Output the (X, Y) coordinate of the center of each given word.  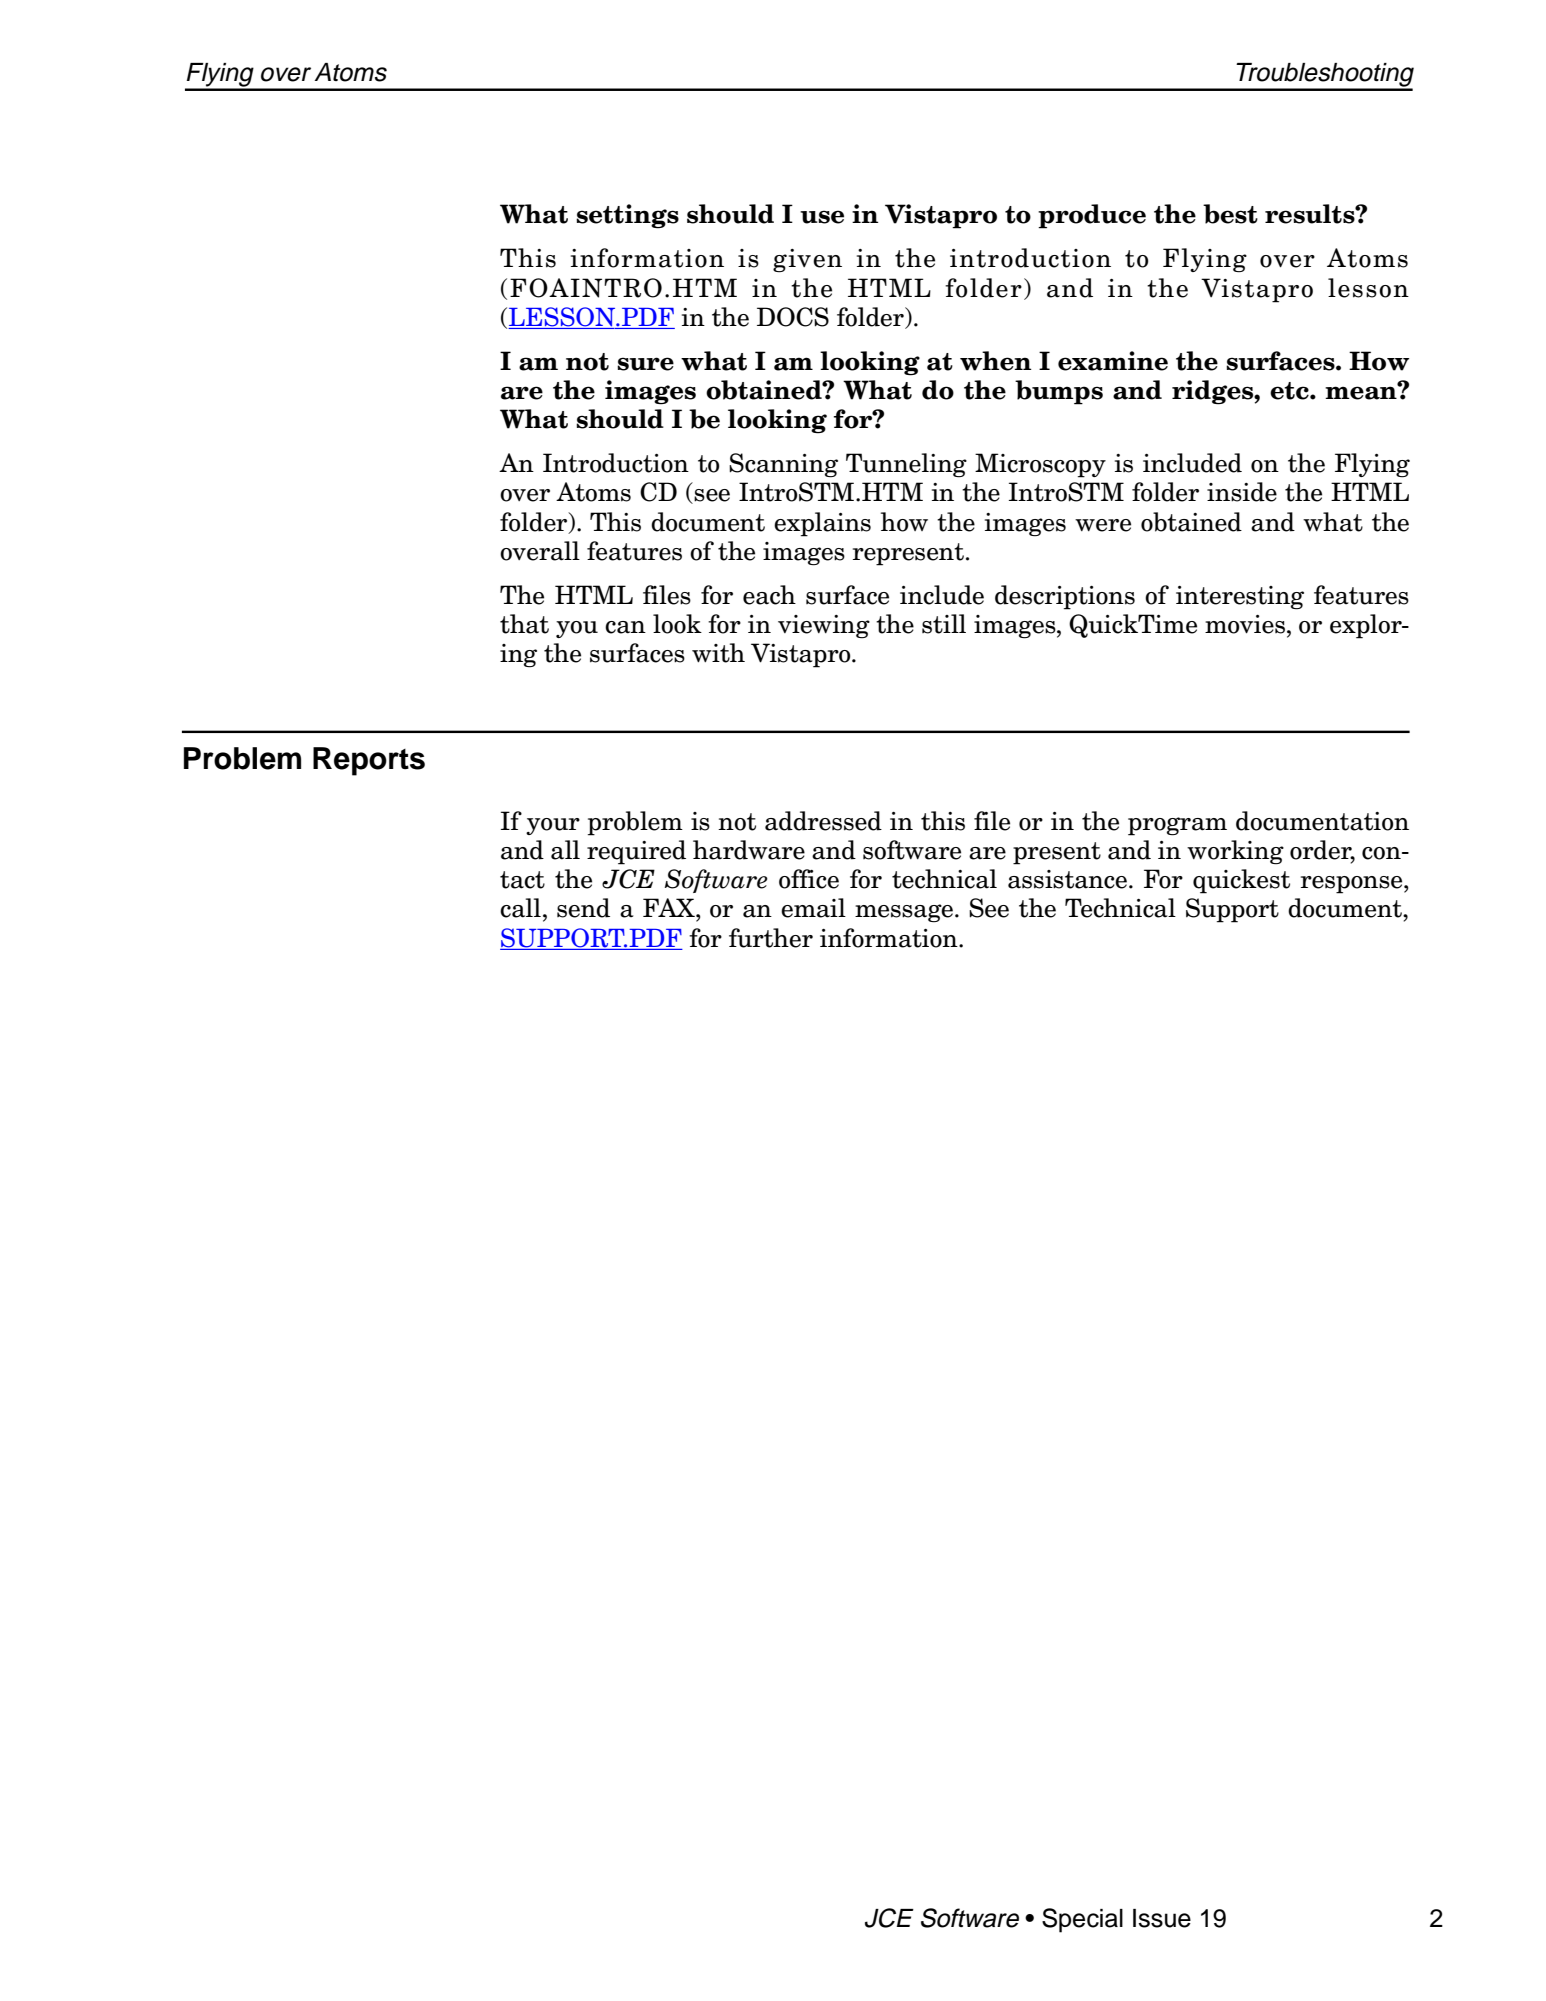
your (553, 826)
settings (627, 216)
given (807, 261)
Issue (1162, 1918)
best (1230, 214)
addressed (823, 821)
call (520, 908)
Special (1082, 1920)
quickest (1241, 881)
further (771, 938)
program (1177, 826)
